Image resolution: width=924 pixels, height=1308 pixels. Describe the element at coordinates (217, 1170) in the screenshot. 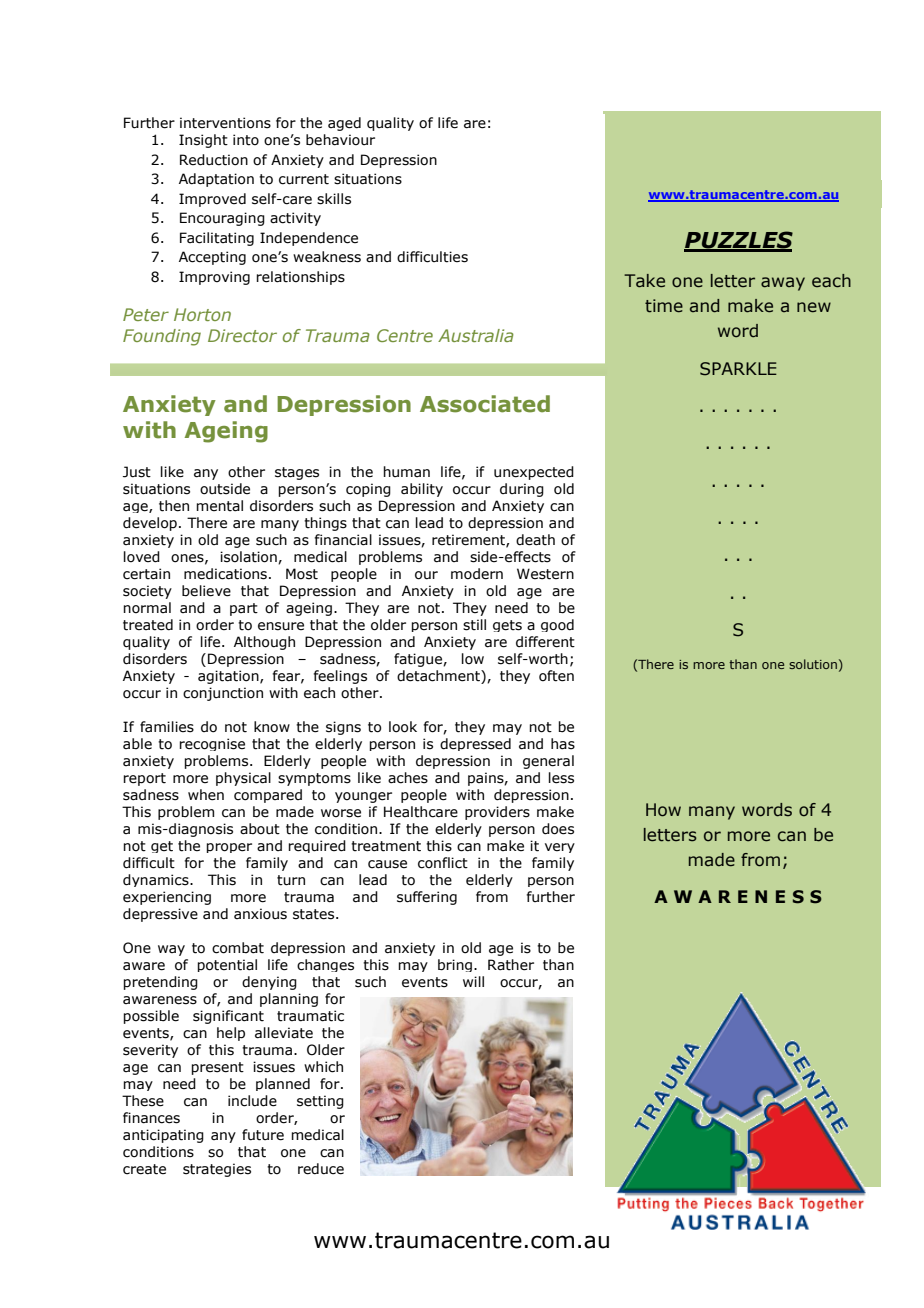

I see `strategies` at that location.
